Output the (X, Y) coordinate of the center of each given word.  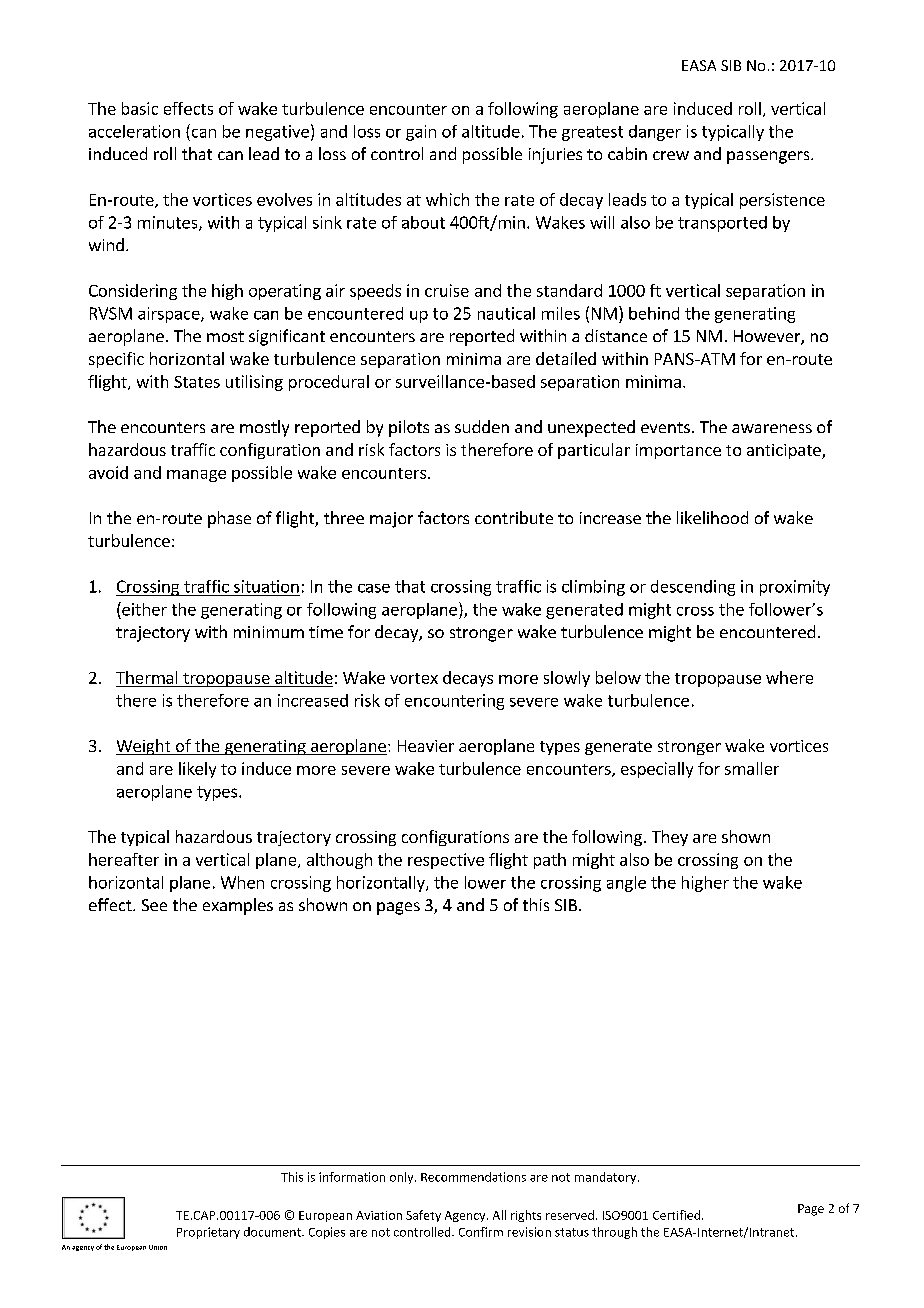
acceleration (134, 131)
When (242, 882)
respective (446, 861)
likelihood (712, 517)
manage (196, 476)
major (391, 520)
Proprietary (208, 1233)
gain (421, 133)
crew (671, 155)
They (670, 838)
